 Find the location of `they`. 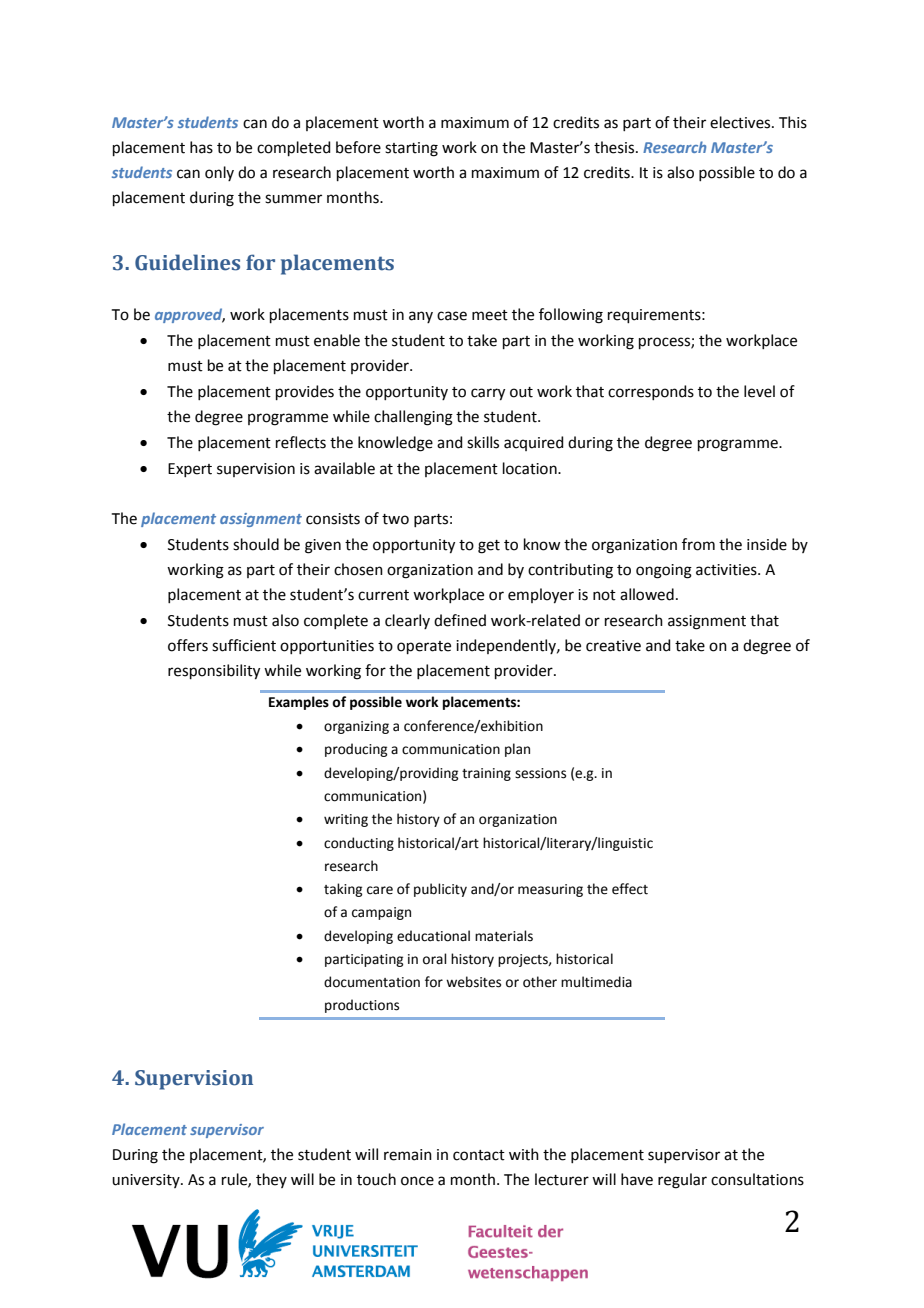

they is located at coordinates (271, 1180).
